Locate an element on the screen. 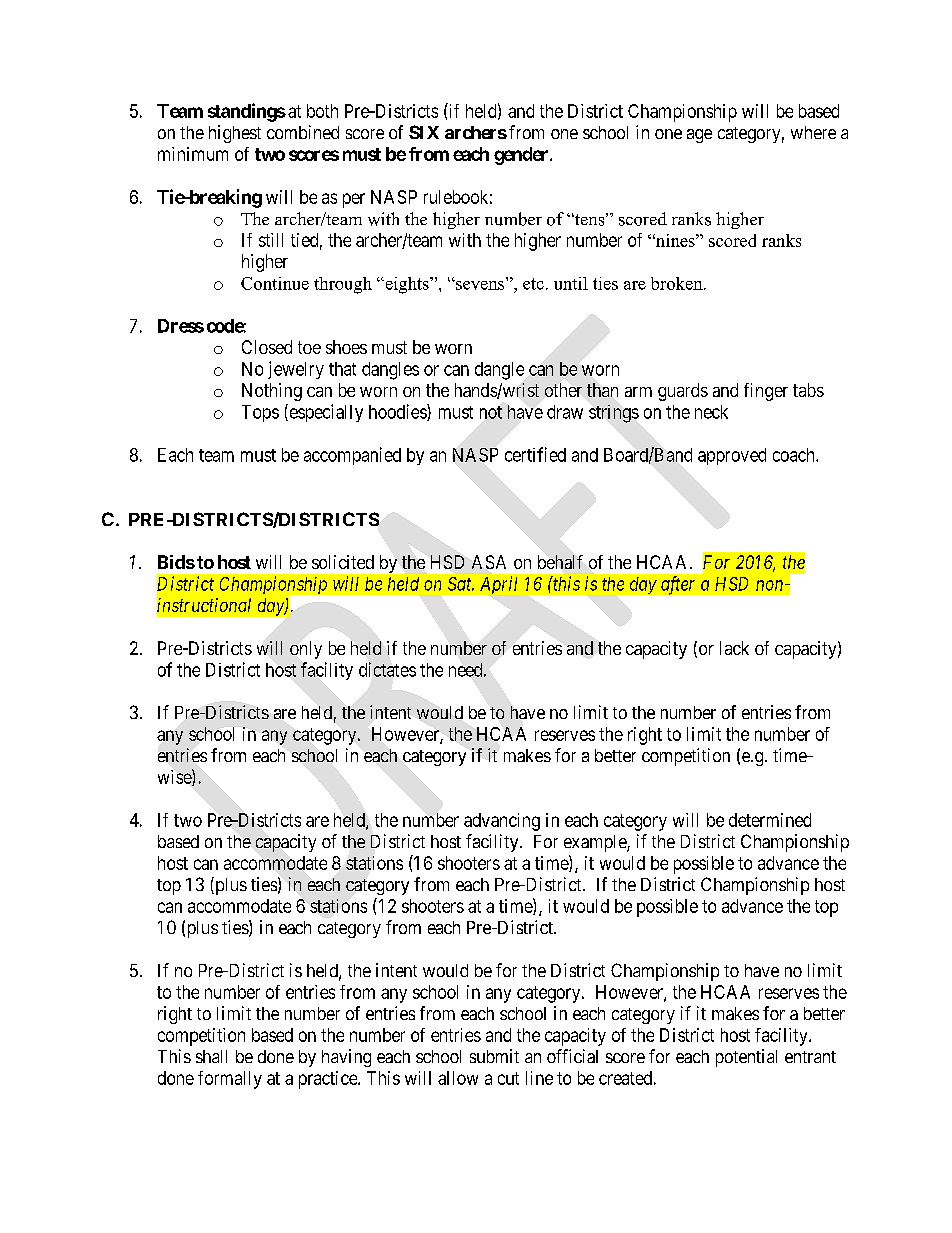 Image resolution: width=952 pixels, height=1233 pixels. formally is located at coordinates (230, 1080).
